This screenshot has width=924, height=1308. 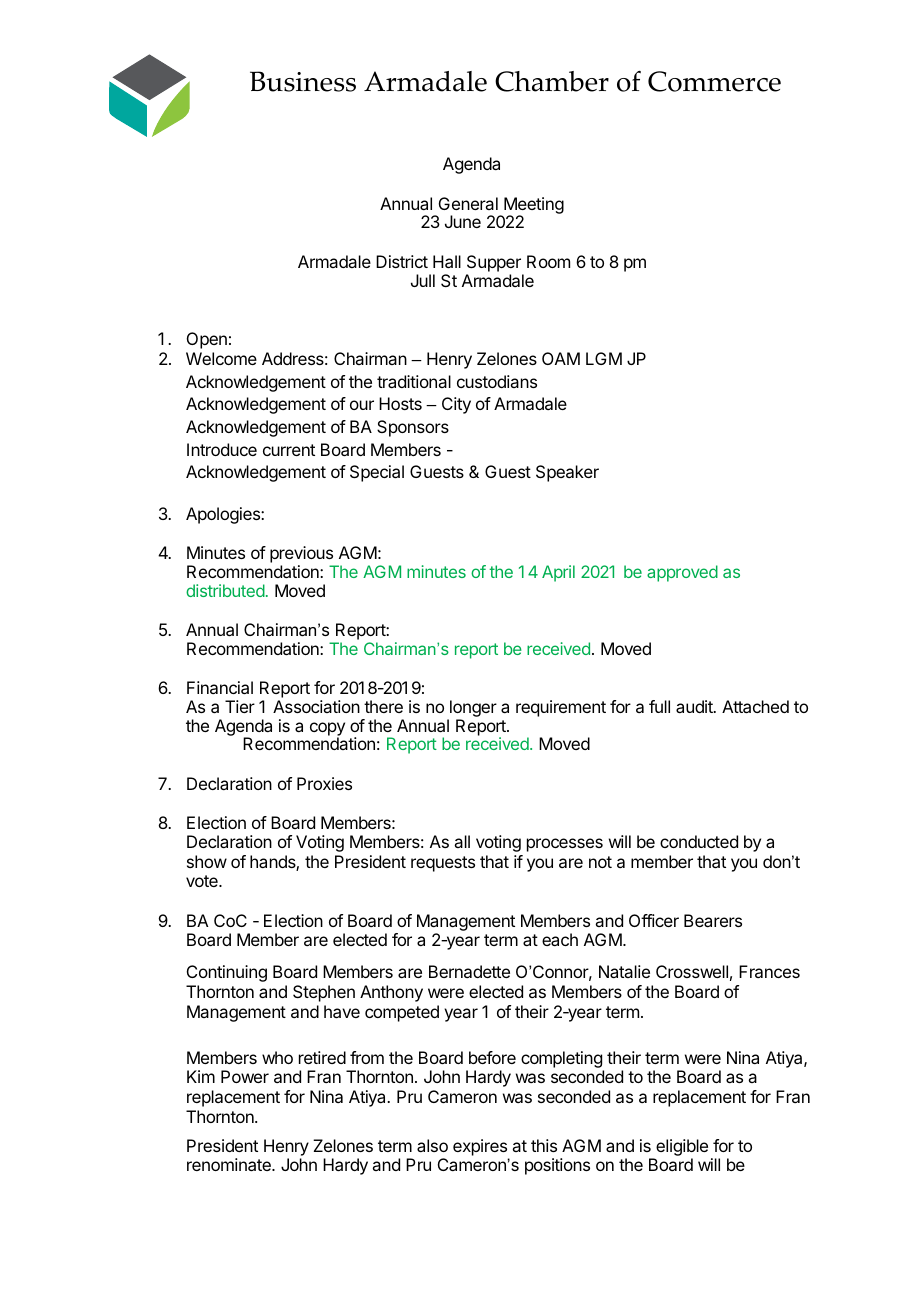 What do you see at coordinates (303, 81) in the screenshot?
I see `Business` at bounding box center [303, 81].
